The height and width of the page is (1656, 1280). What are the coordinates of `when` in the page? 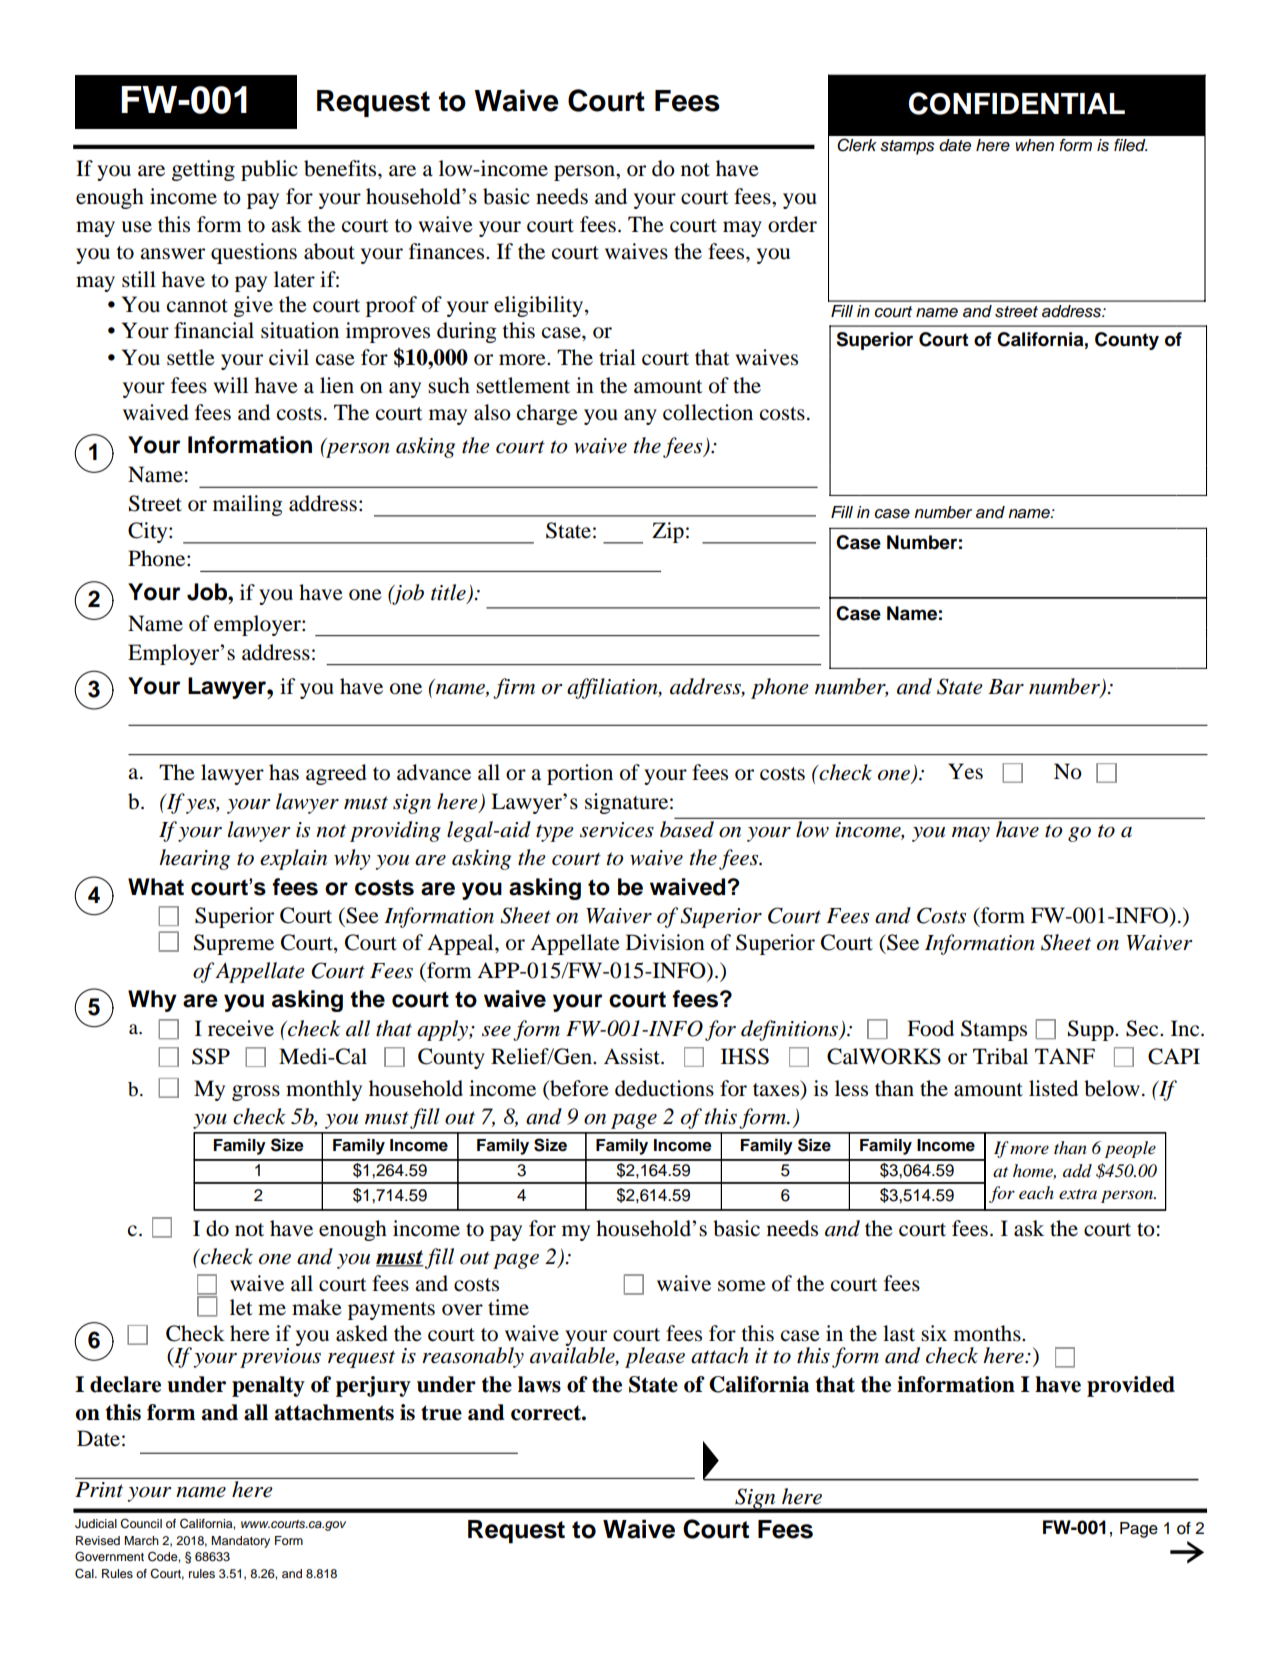 It's located at (1034, 145).
